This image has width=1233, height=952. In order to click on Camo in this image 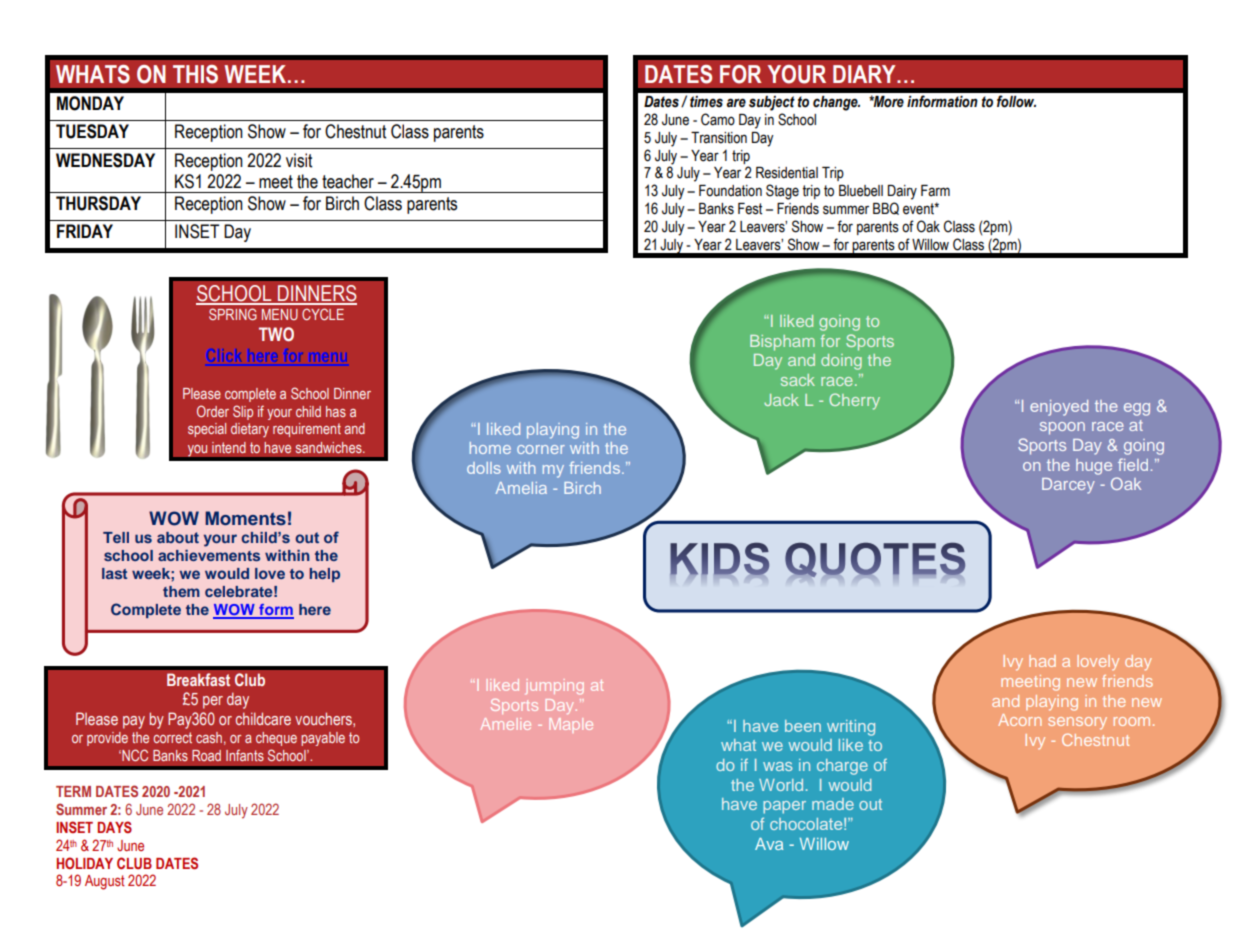, I will do `click(718, 119)`.
